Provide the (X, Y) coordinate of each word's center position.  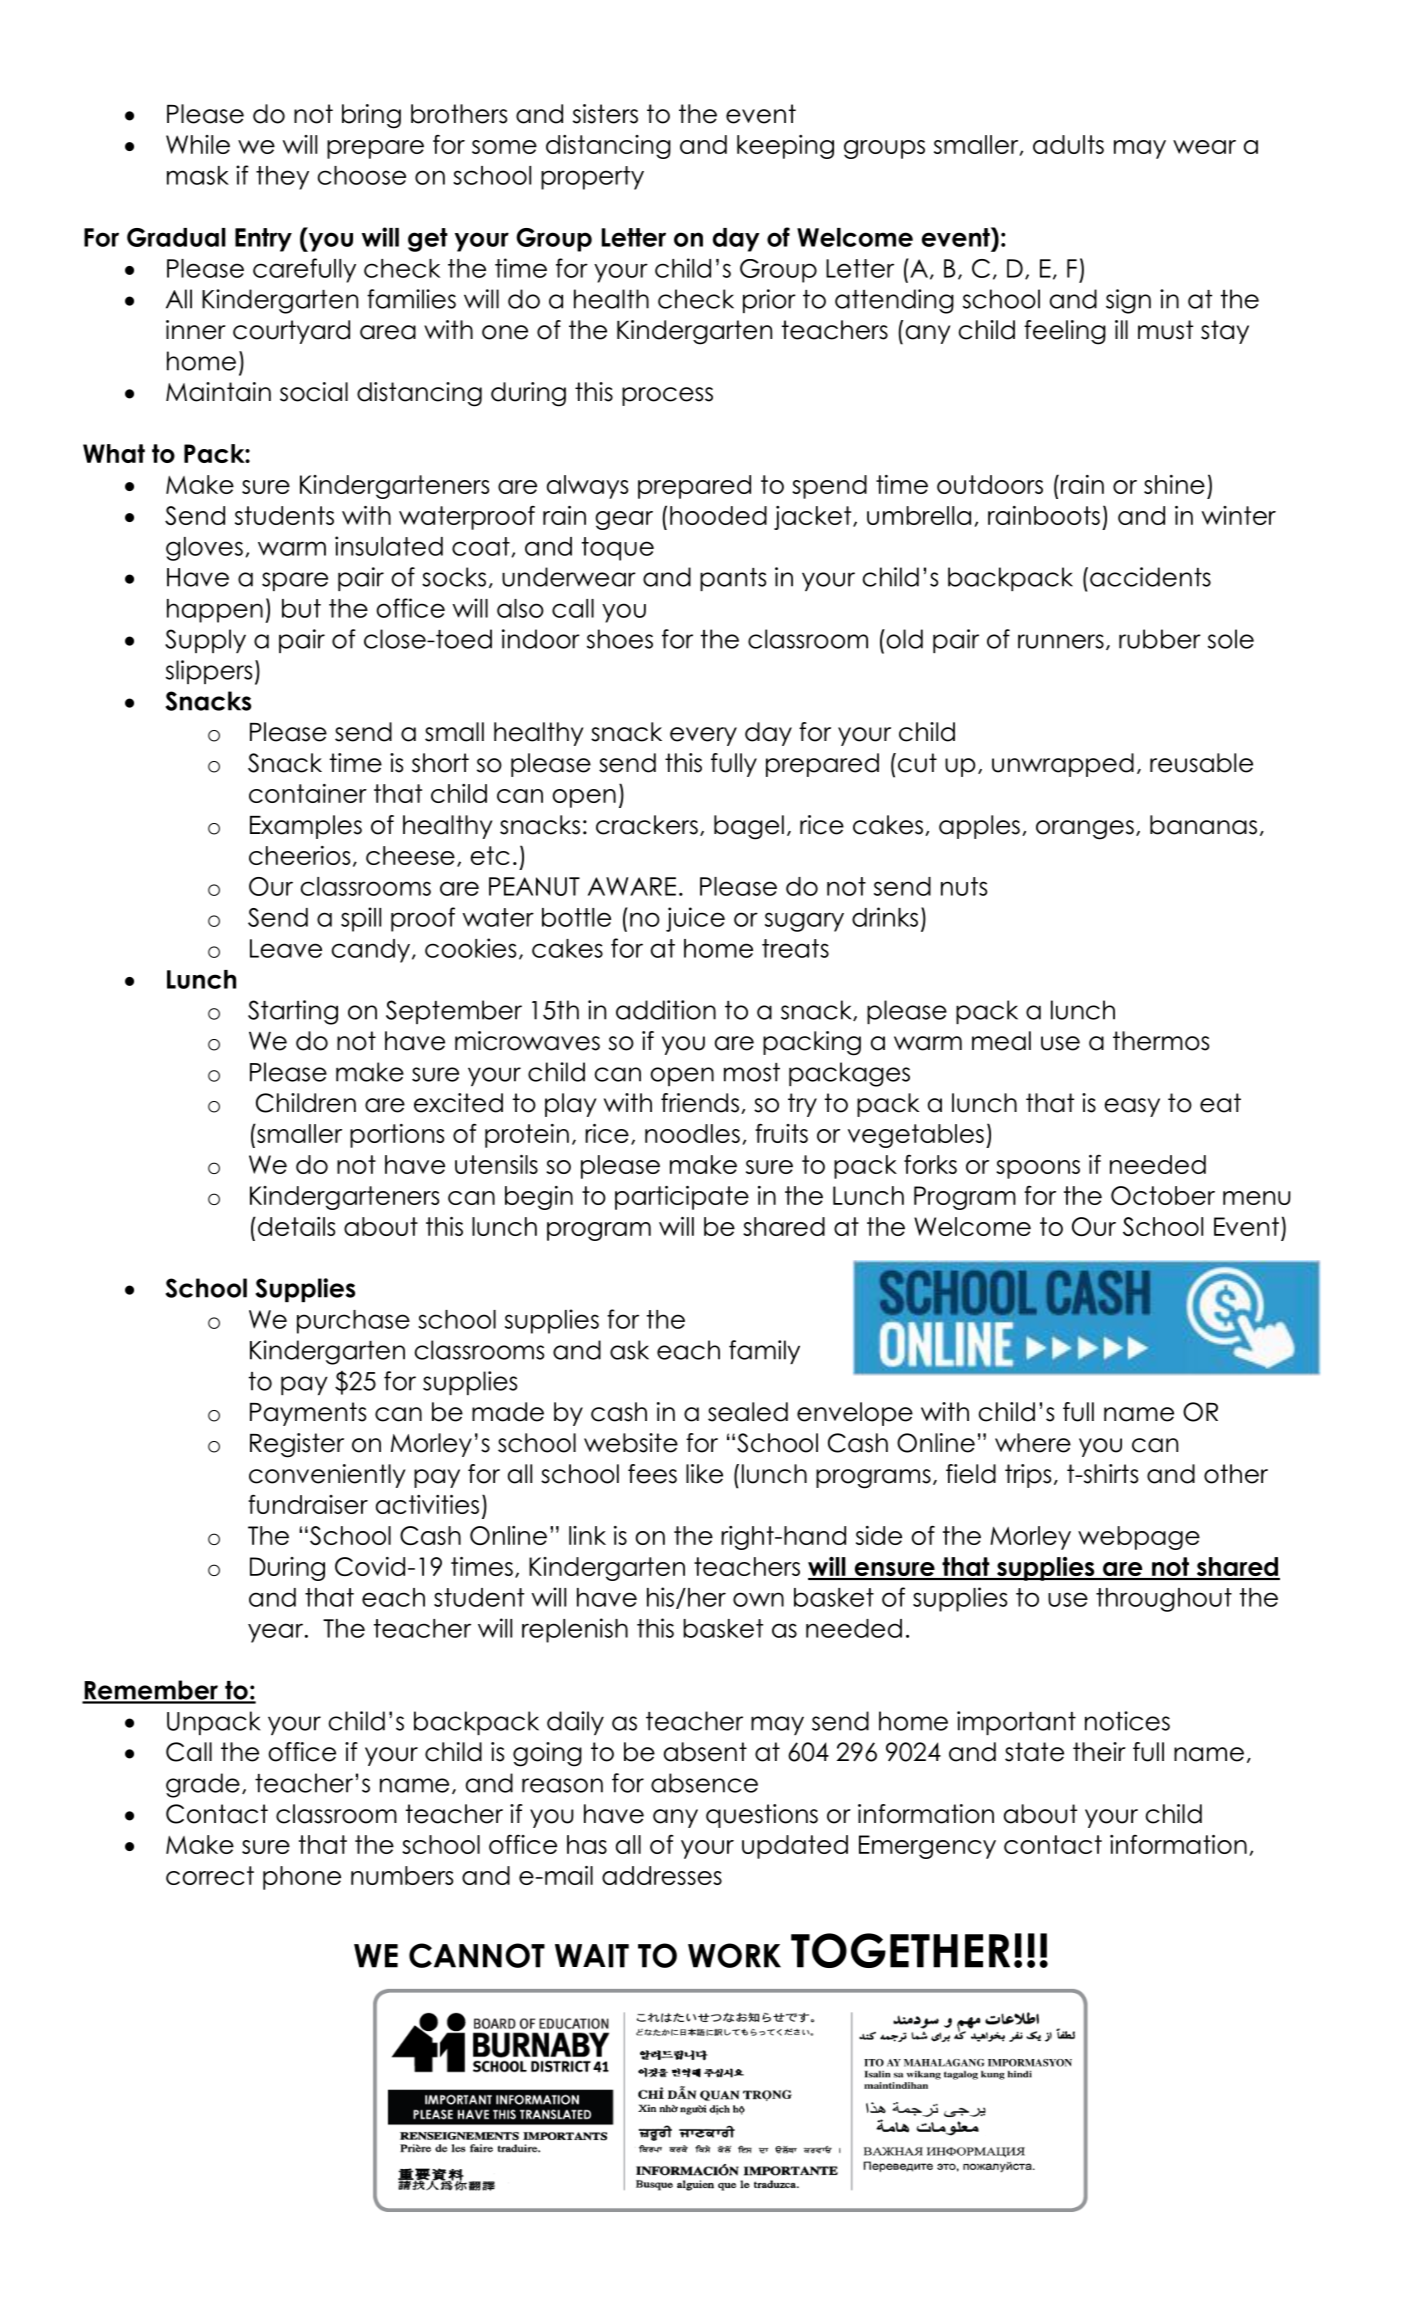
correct (210, 1875)
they (282, 178)
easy (1132, 1107)
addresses (662, 1875)
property (592, 178)
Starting (293, 1012)
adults (1068, 144)
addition (666, 1010)
